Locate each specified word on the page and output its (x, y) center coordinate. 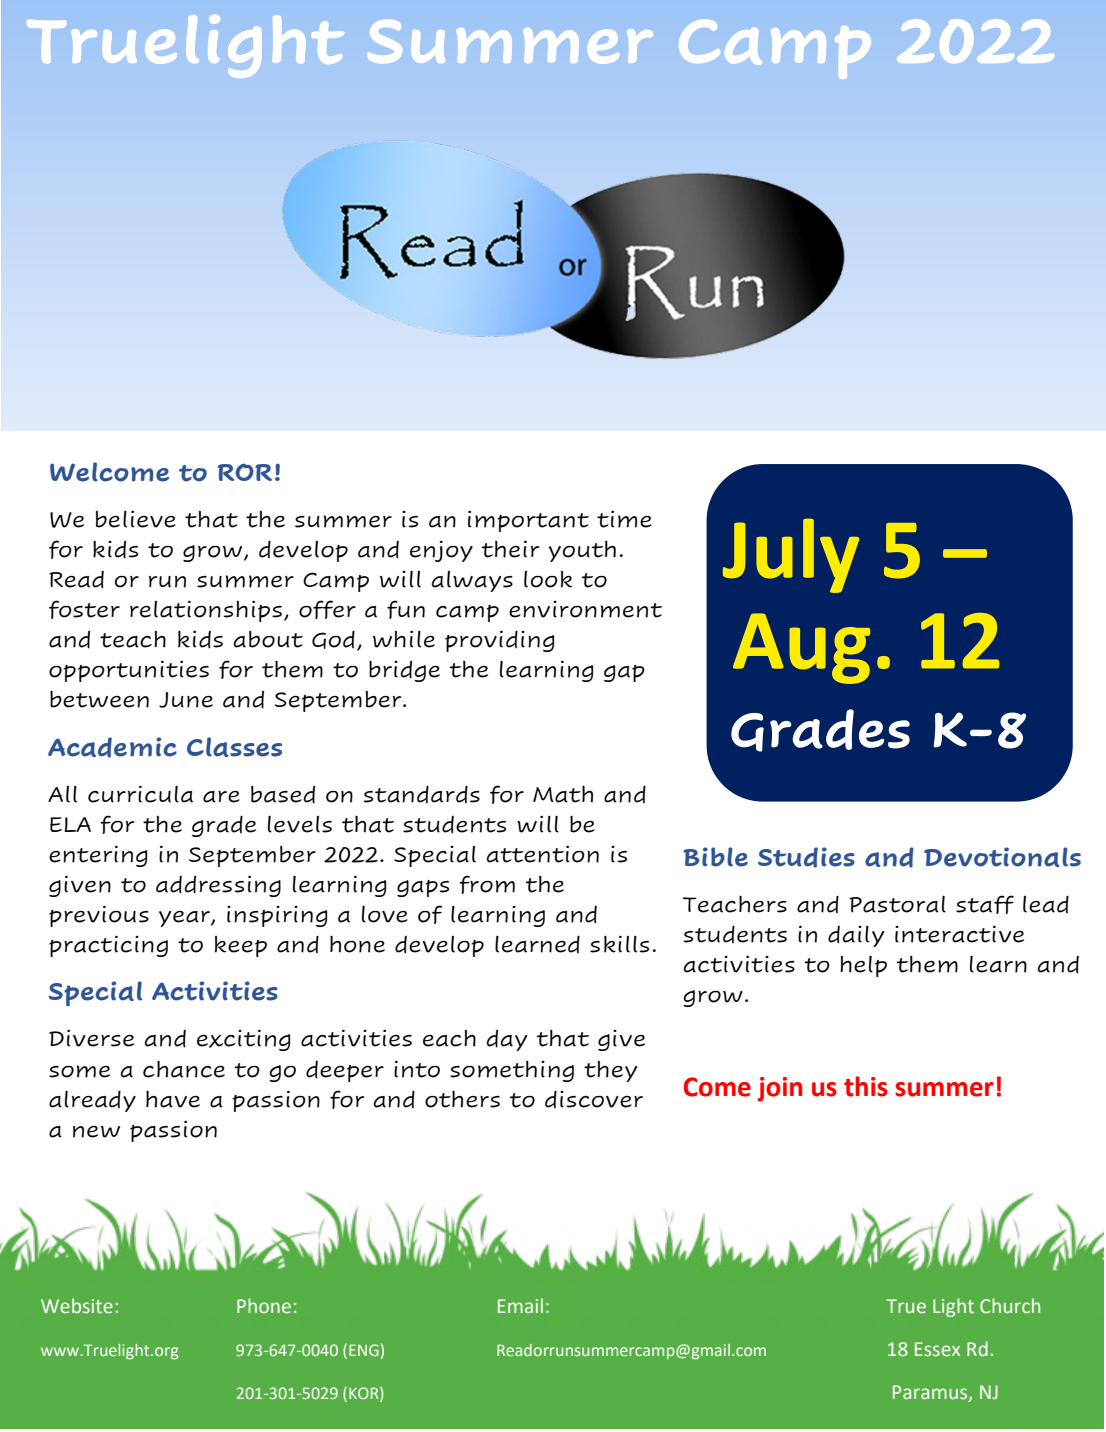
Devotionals (1002, 857)
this (866, 1086)
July (791, 555)
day (507, 1040)
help (863, 966)
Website (77, 1306)
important (528, 521)
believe (136, 519)
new (96, 1132)
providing (499, 641)
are (221, 797)
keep (241, 946)
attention (542, 854)
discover (594, 1099)
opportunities (129, 671)
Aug (801, 648)
